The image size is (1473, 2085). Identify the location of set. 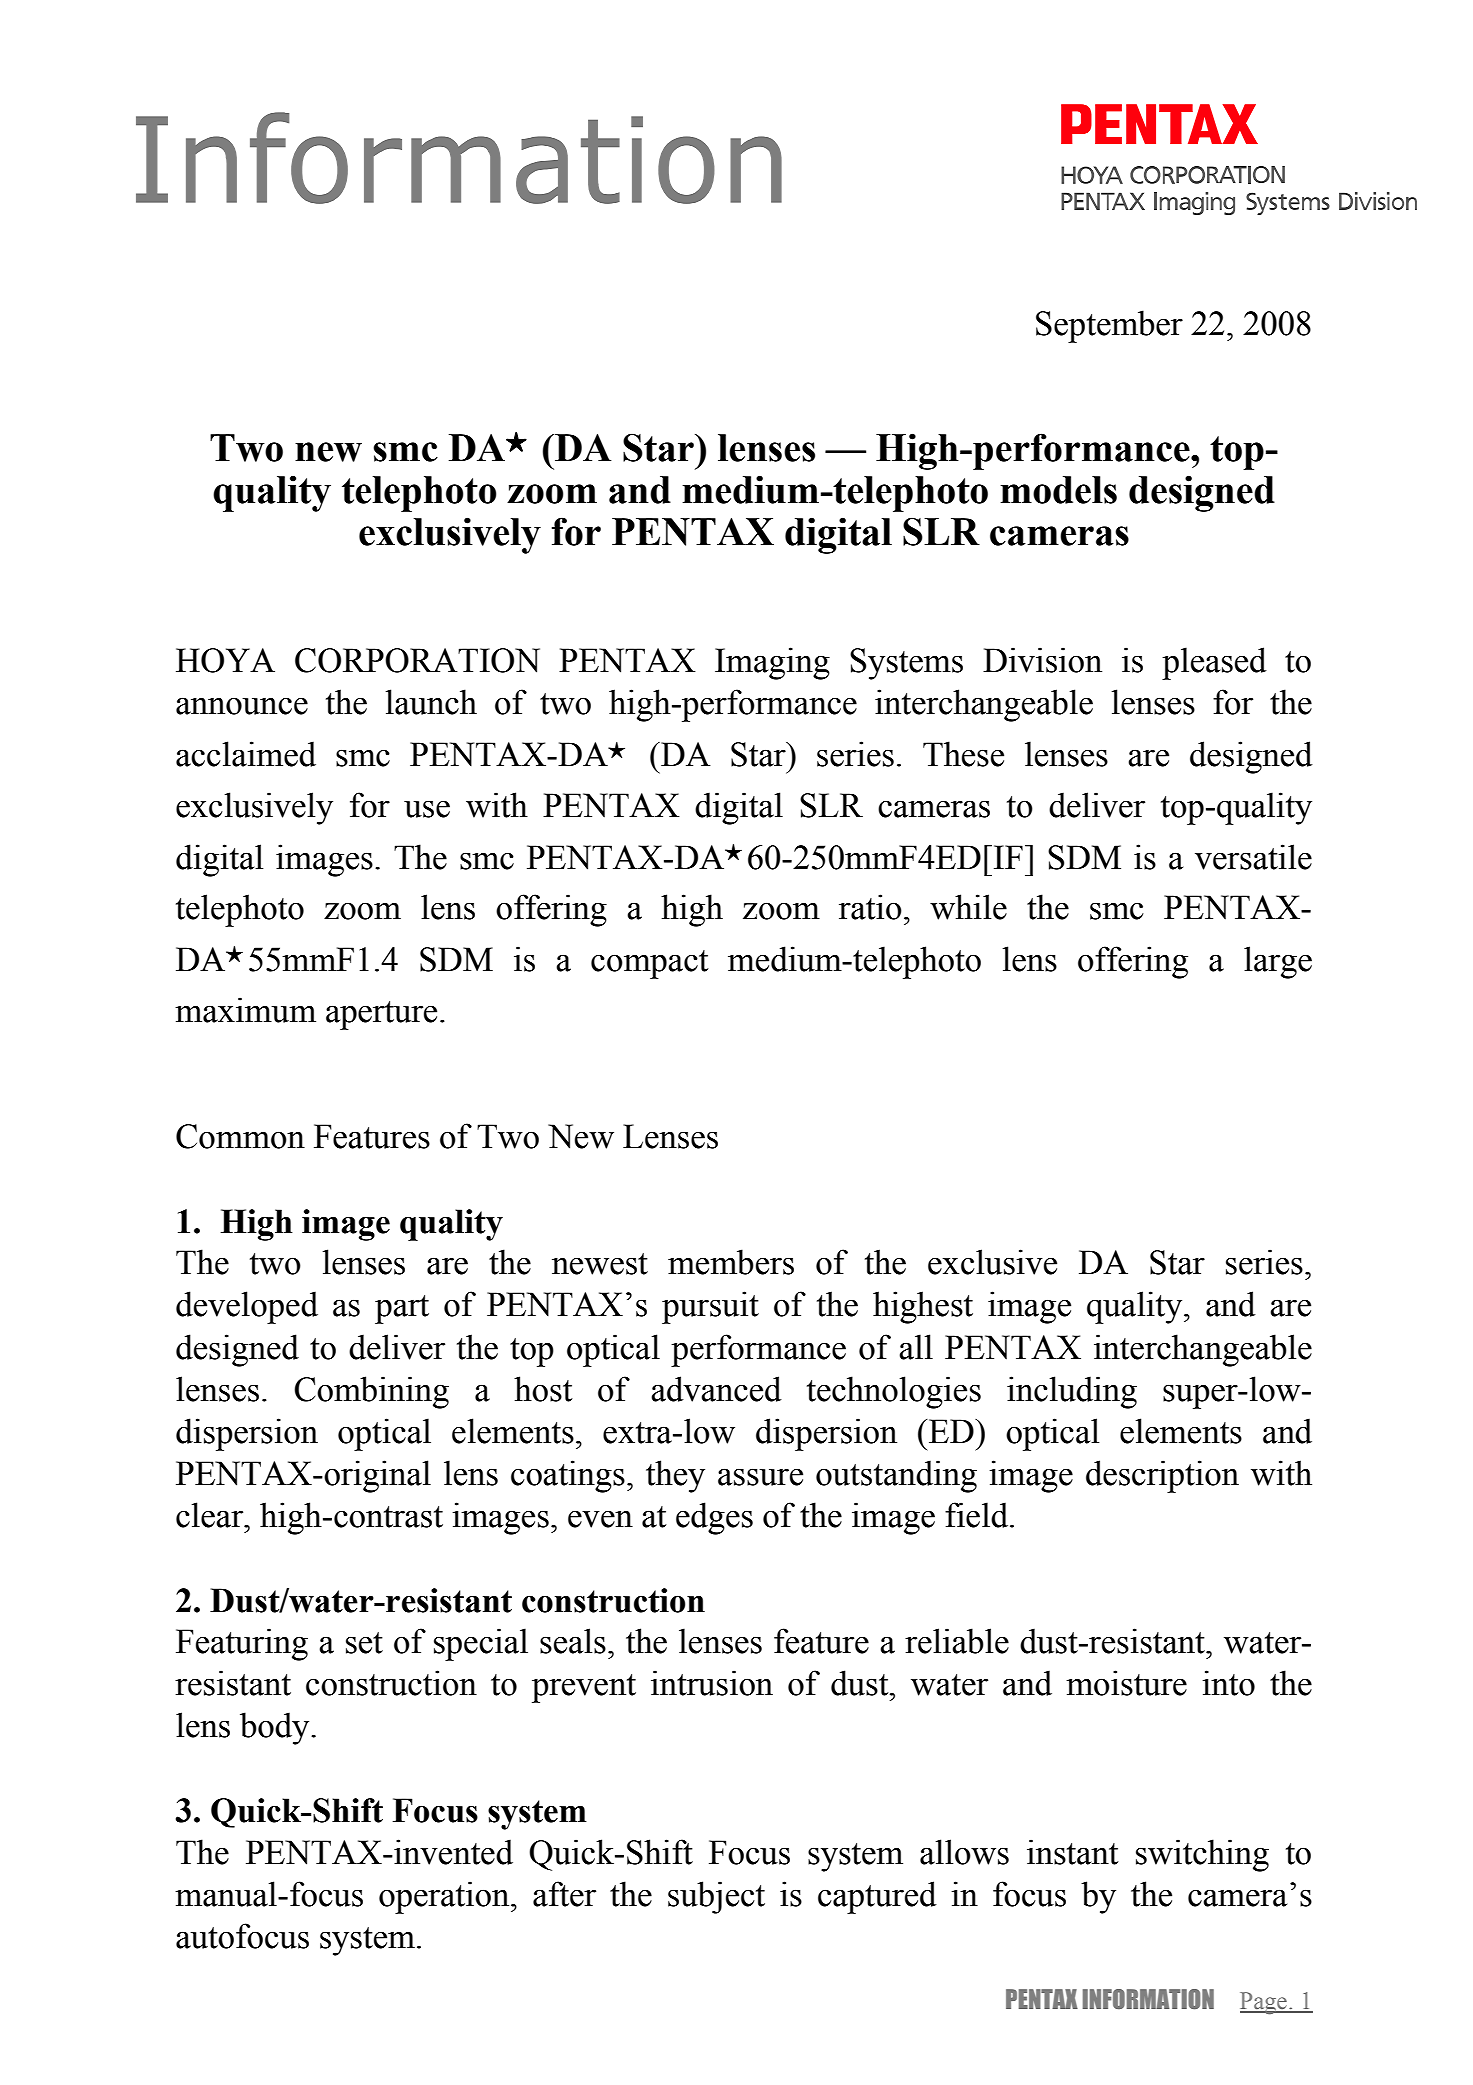
(364, 1643).
